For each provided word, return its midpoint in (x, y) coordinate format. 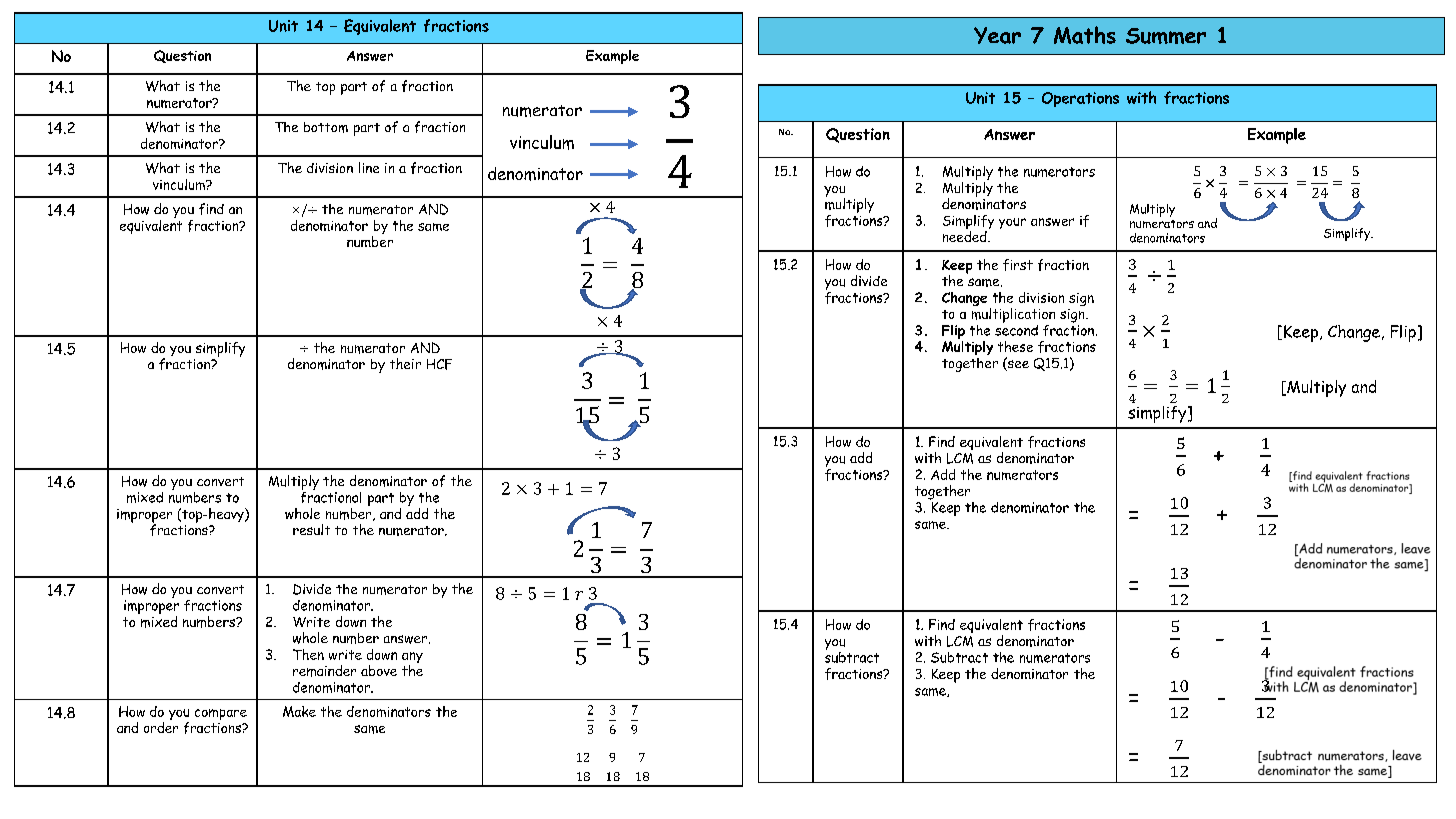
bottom (326, 127)
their (405, 363)
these (1015, 346)
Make (299, 711)
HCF (439, 364)
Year (997, 35)
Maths (1085, 35)
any (412, 659)
